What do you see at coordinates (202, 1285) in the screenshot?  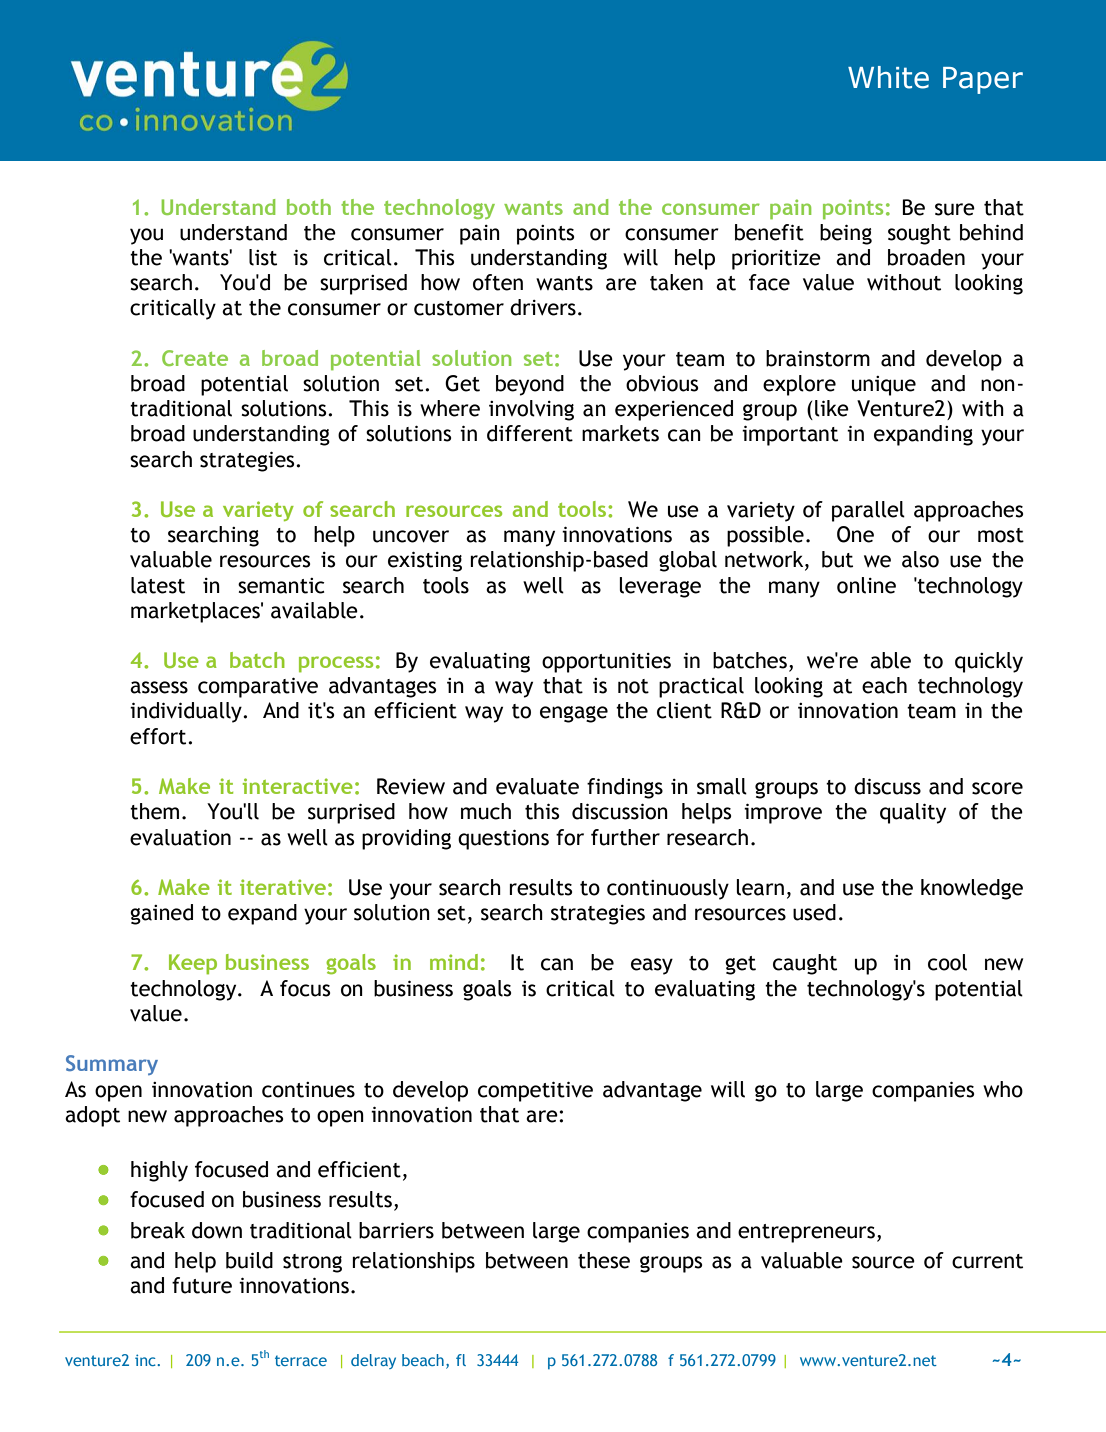 I see `future` at bounding box center [202, 1285].
